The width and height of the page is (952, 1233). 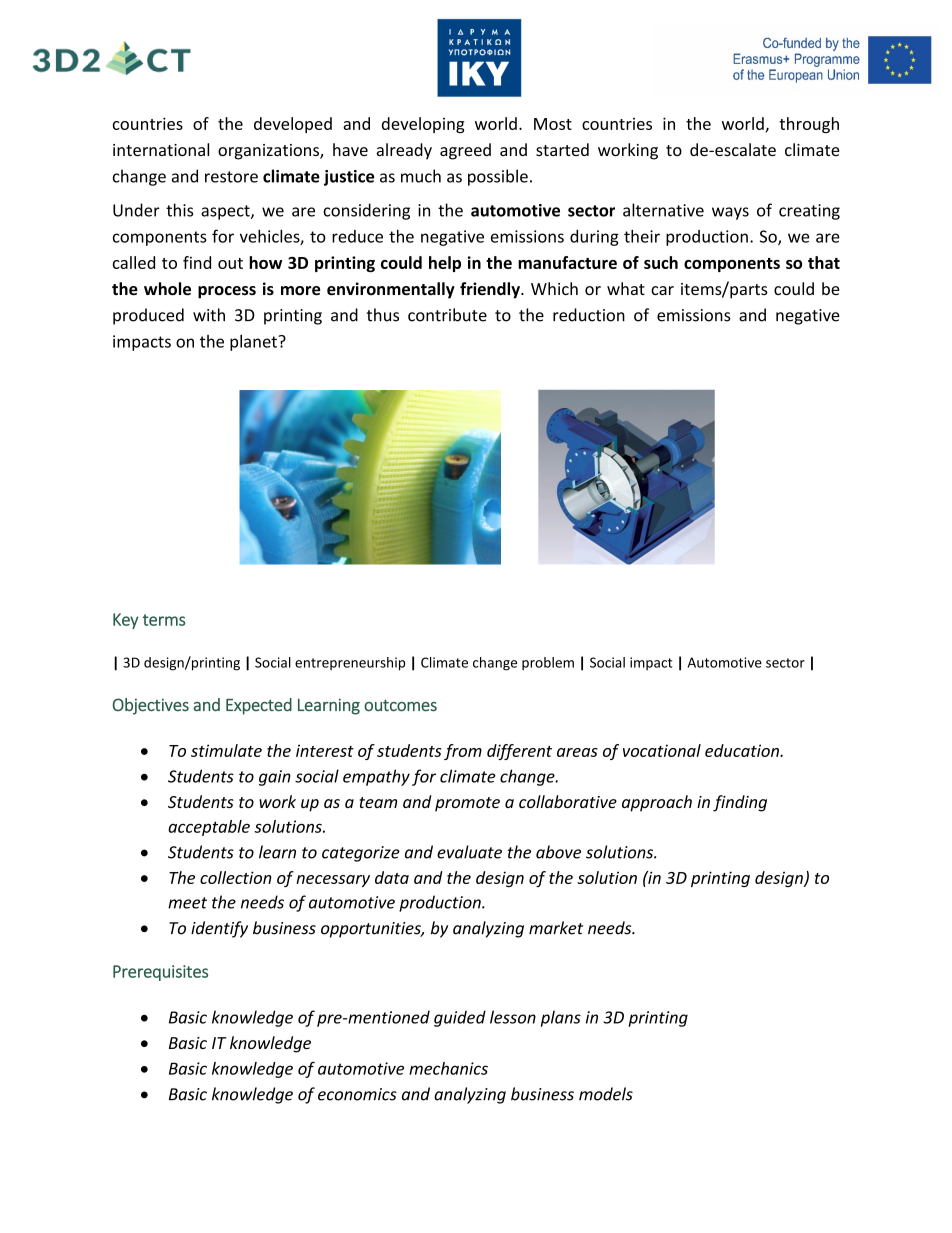 What do you see at coordinates (231, 177) in the page?
I see `restore` at bounding box center [231, 177].
